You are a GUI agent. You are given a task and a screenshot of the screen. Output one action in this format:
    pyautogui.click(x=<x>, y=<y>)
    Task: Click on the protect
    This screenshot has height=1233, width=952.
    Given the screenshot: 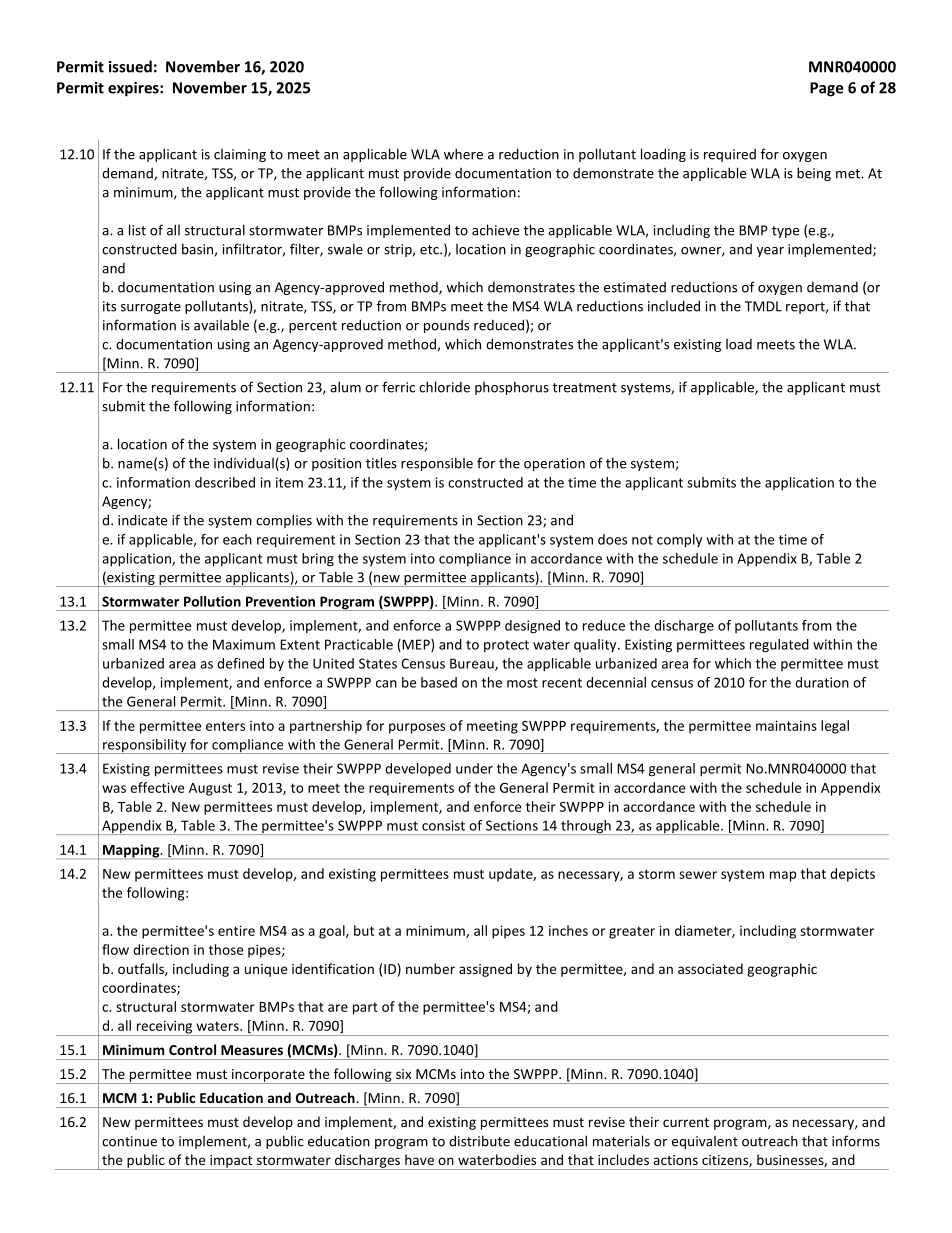 What is the action you would take?
    pyautogui.click(x=506, y=646)
